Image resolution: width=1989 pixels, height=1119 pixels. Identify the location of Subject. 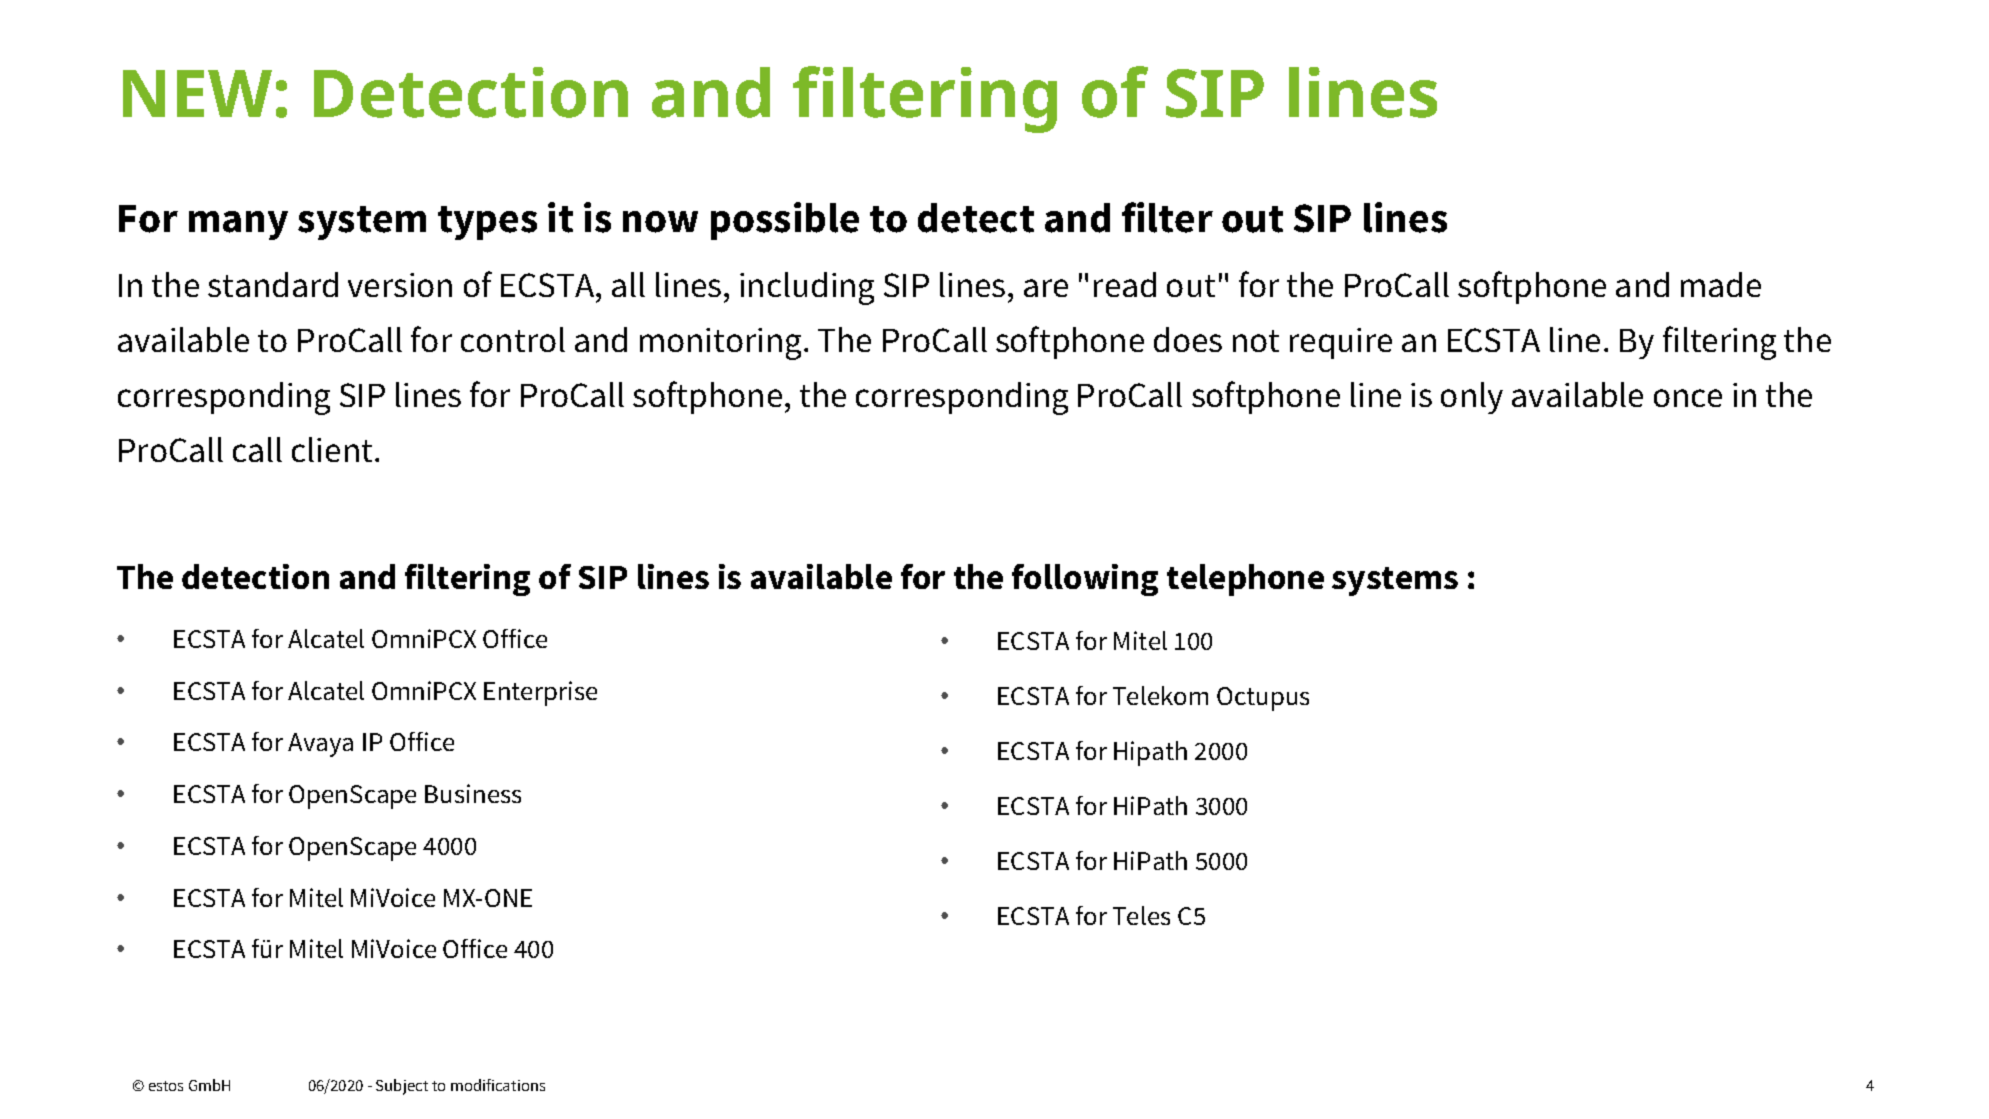
(402, 1087).
